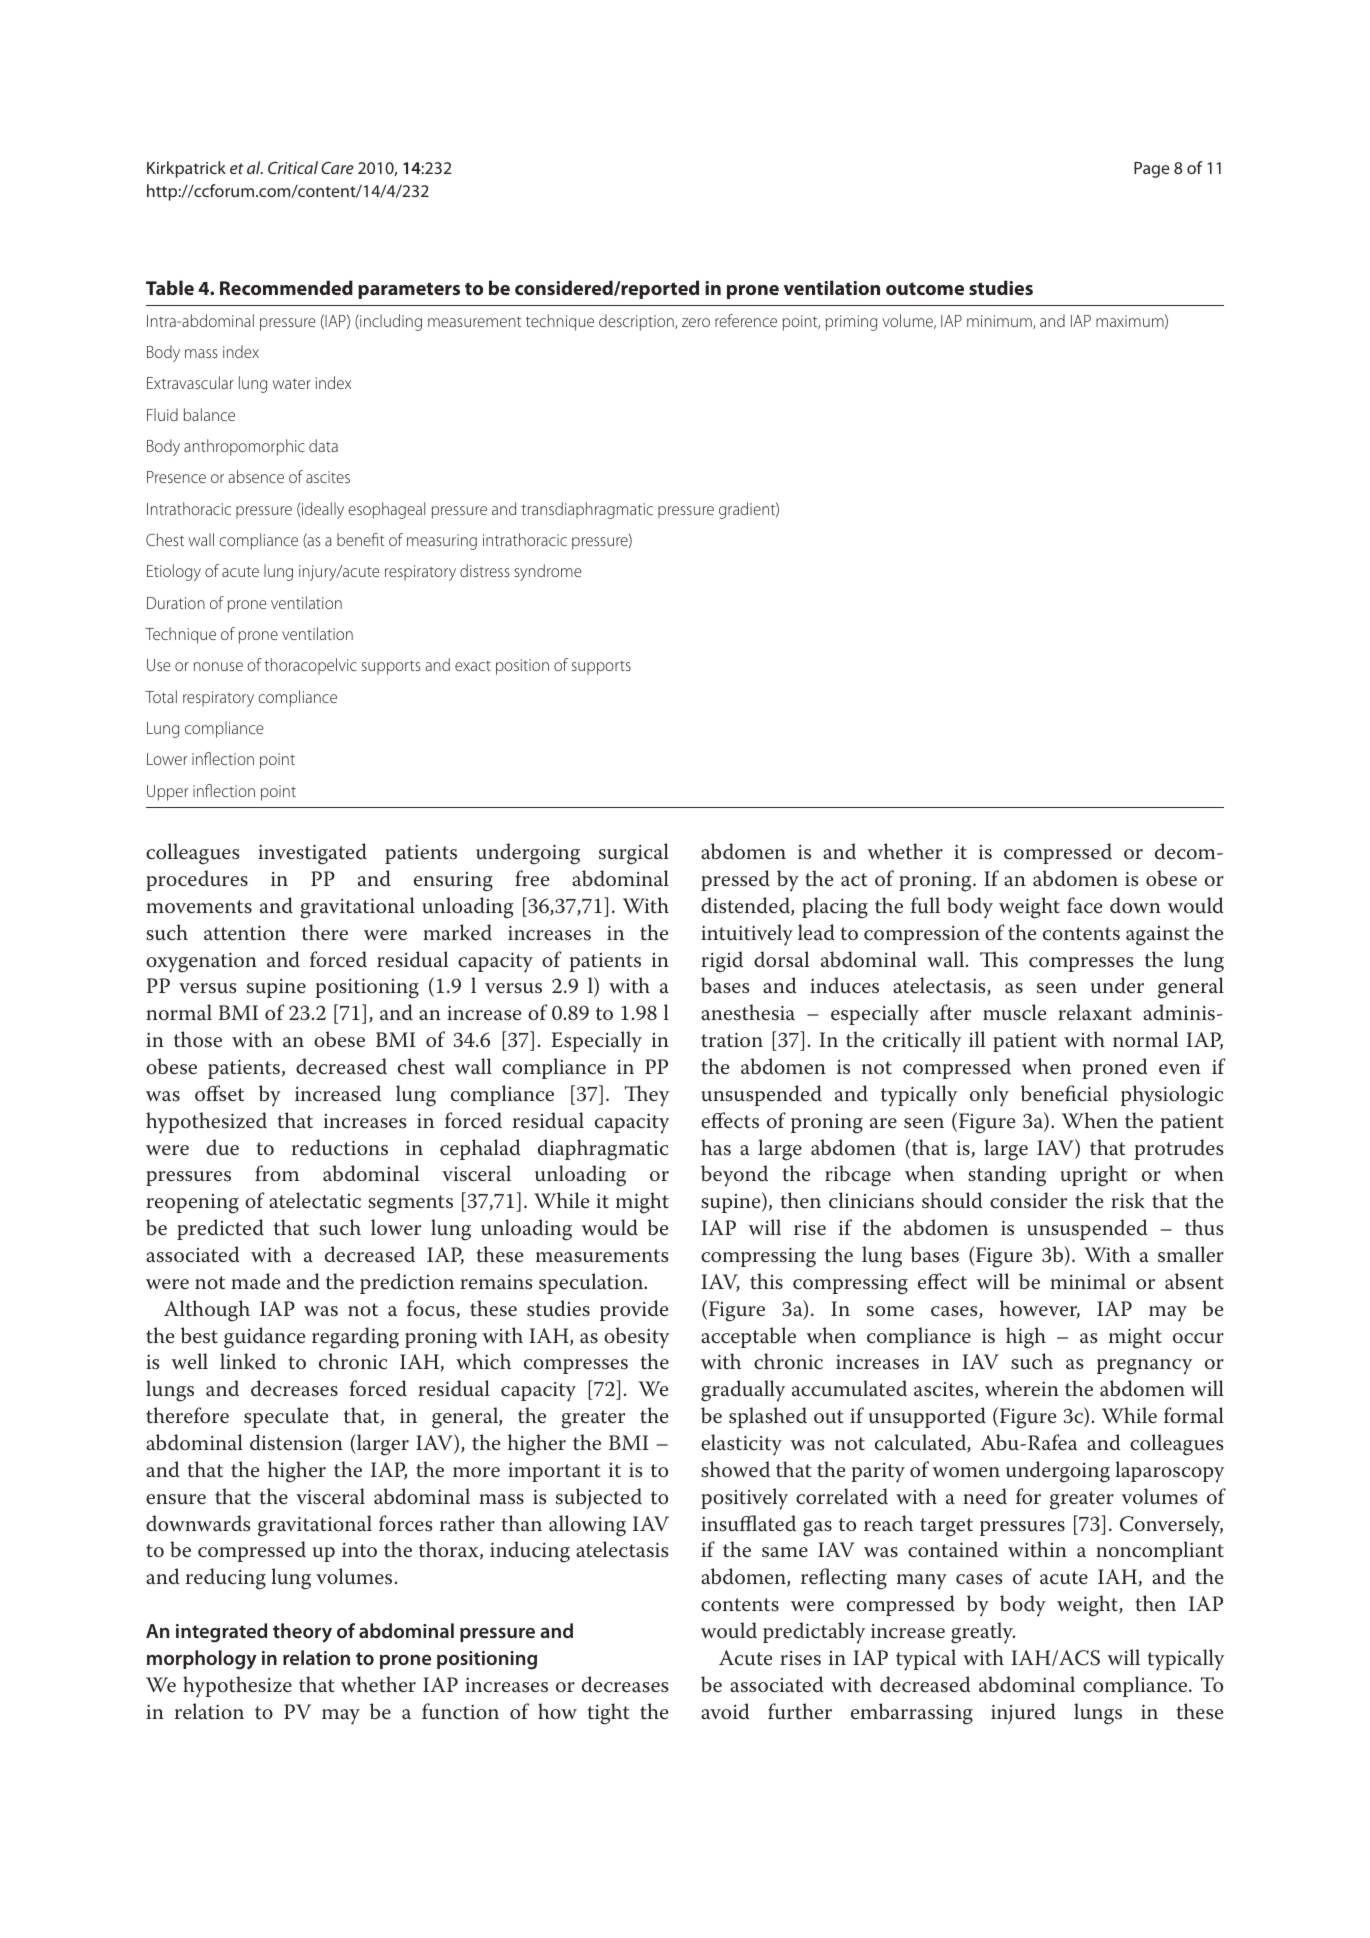 The height and width of the page is (1938, 1370). What do you see at coordinates (1084, 905) in the page?
I see `face` at bounding box center [1084, 905].
